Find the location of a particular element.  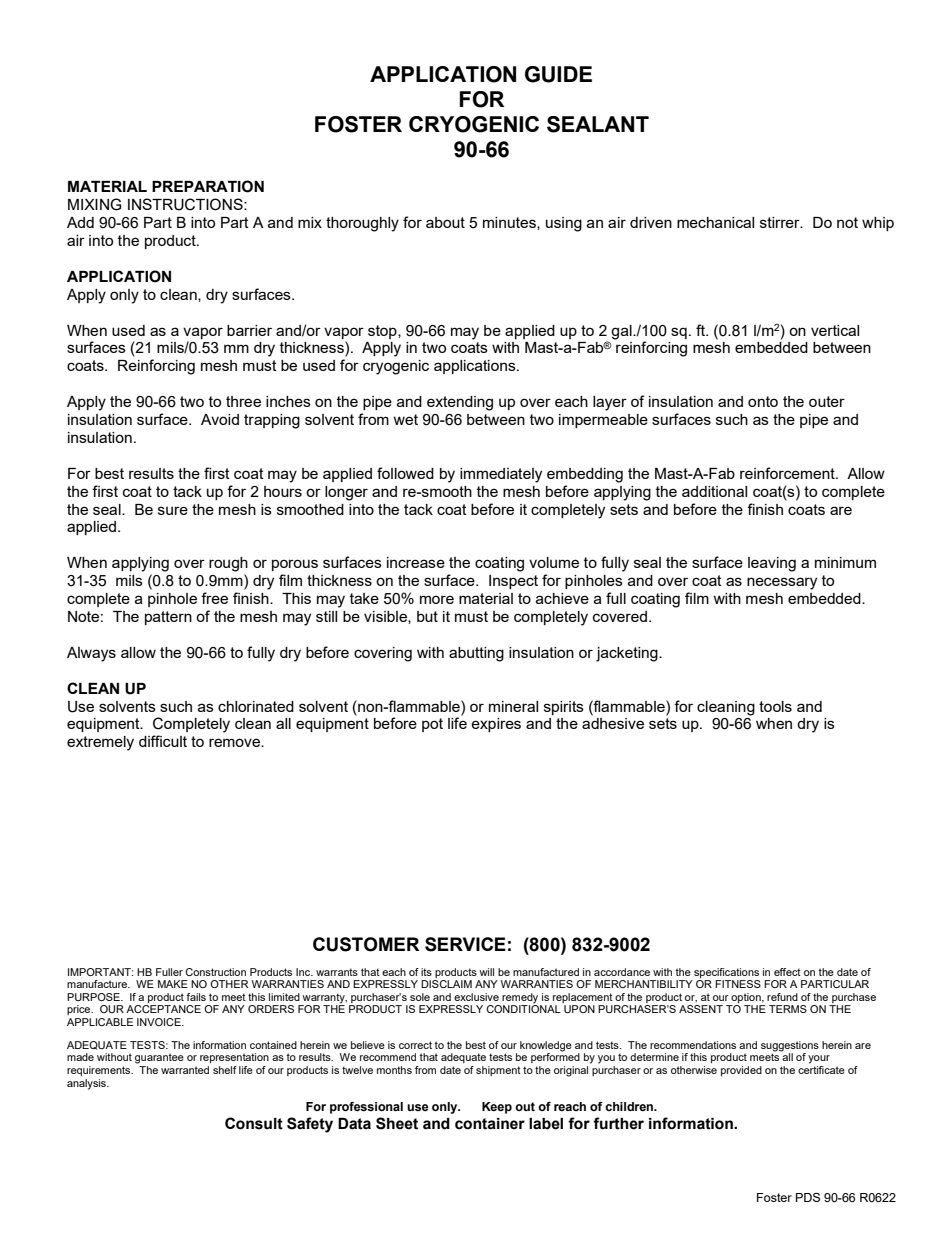

stirrer is located at coordinates (781, 222).
